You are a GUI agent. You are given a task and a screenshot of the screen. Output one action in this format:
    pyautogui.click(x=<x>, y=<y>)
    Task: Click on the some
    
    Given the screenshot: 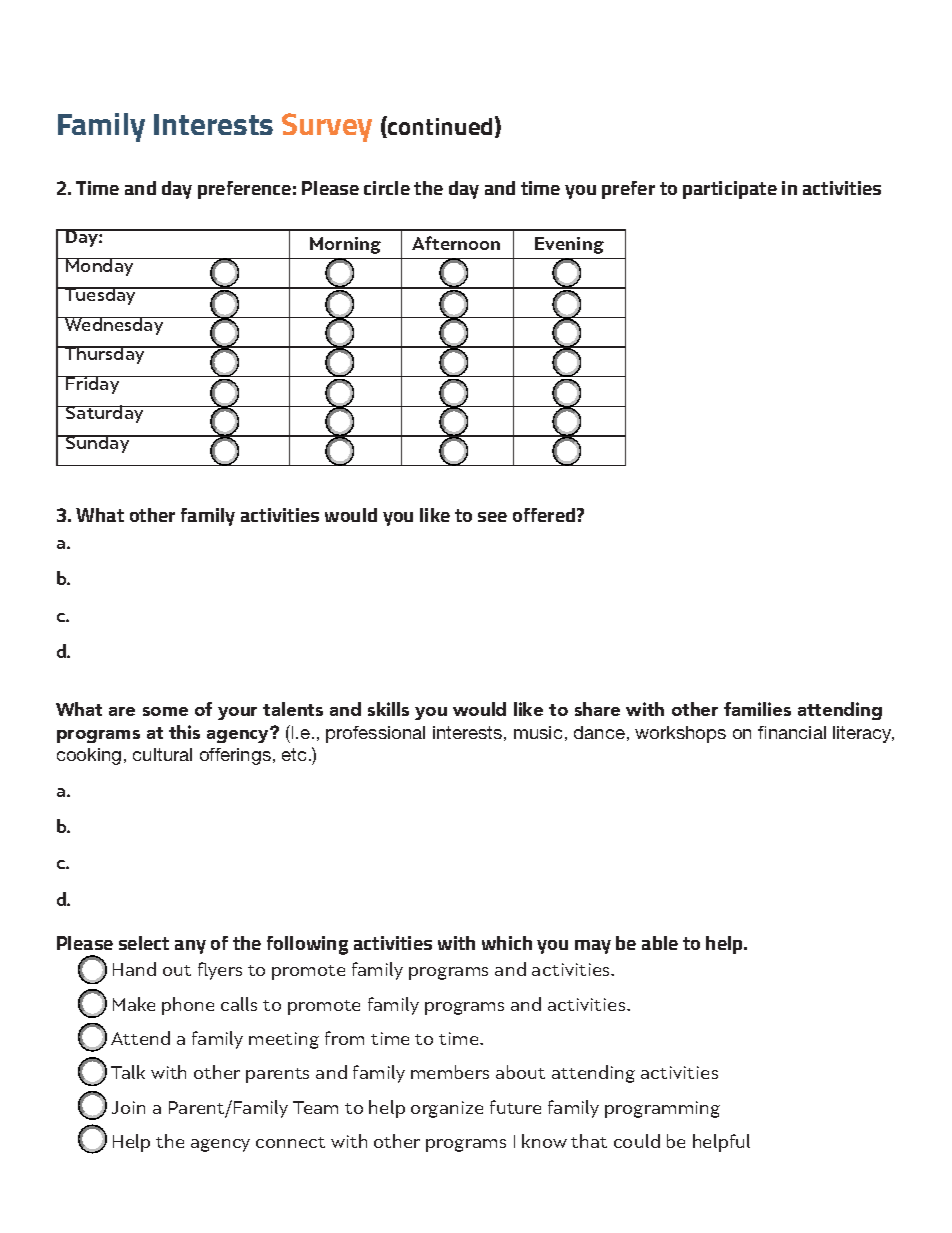 What is the action you would take?
    pyautogui.click(x=165, y=711)
